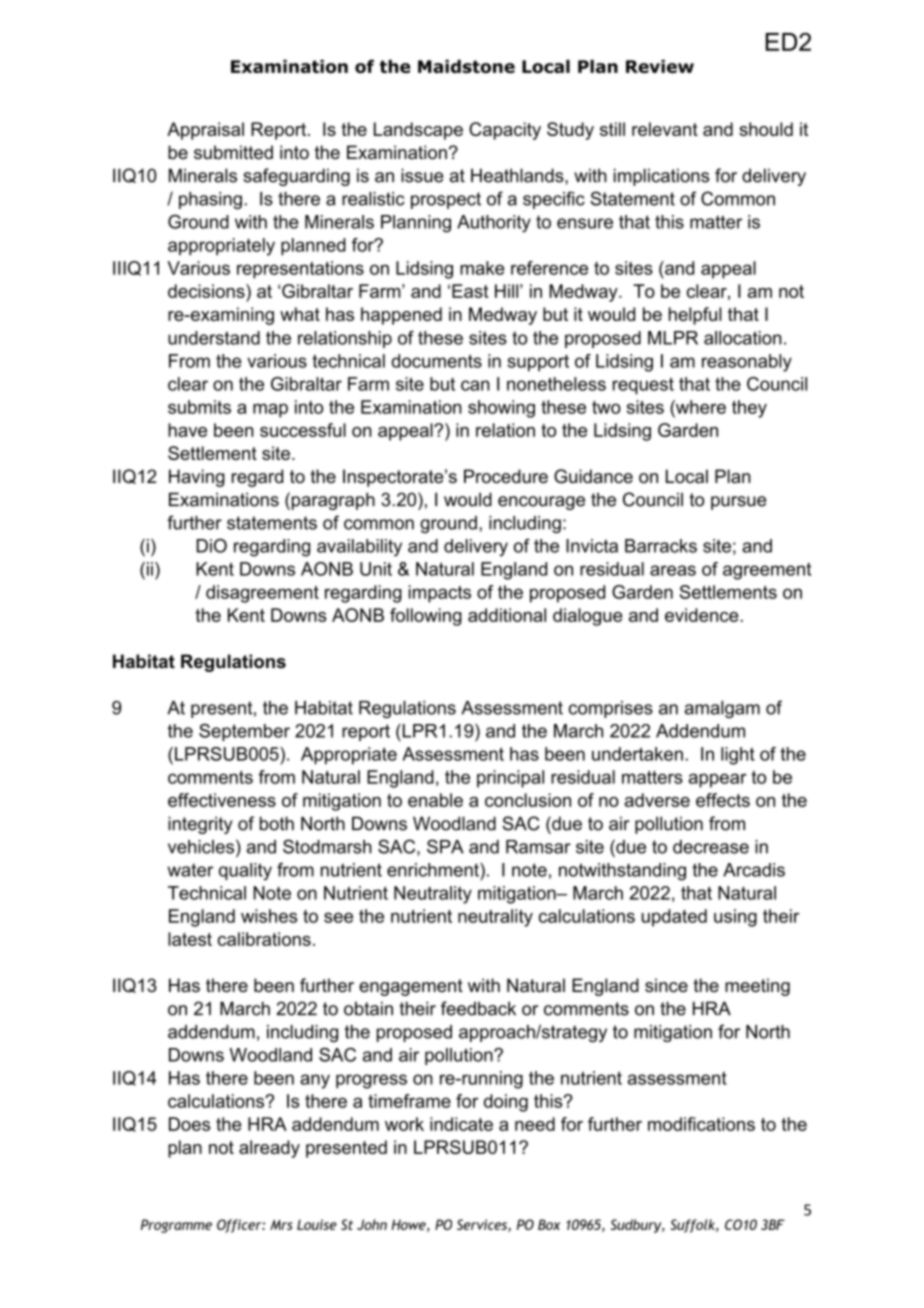 This screenshot has height=1308, width=924. I want to click on indicate, so click(461, 1124).
